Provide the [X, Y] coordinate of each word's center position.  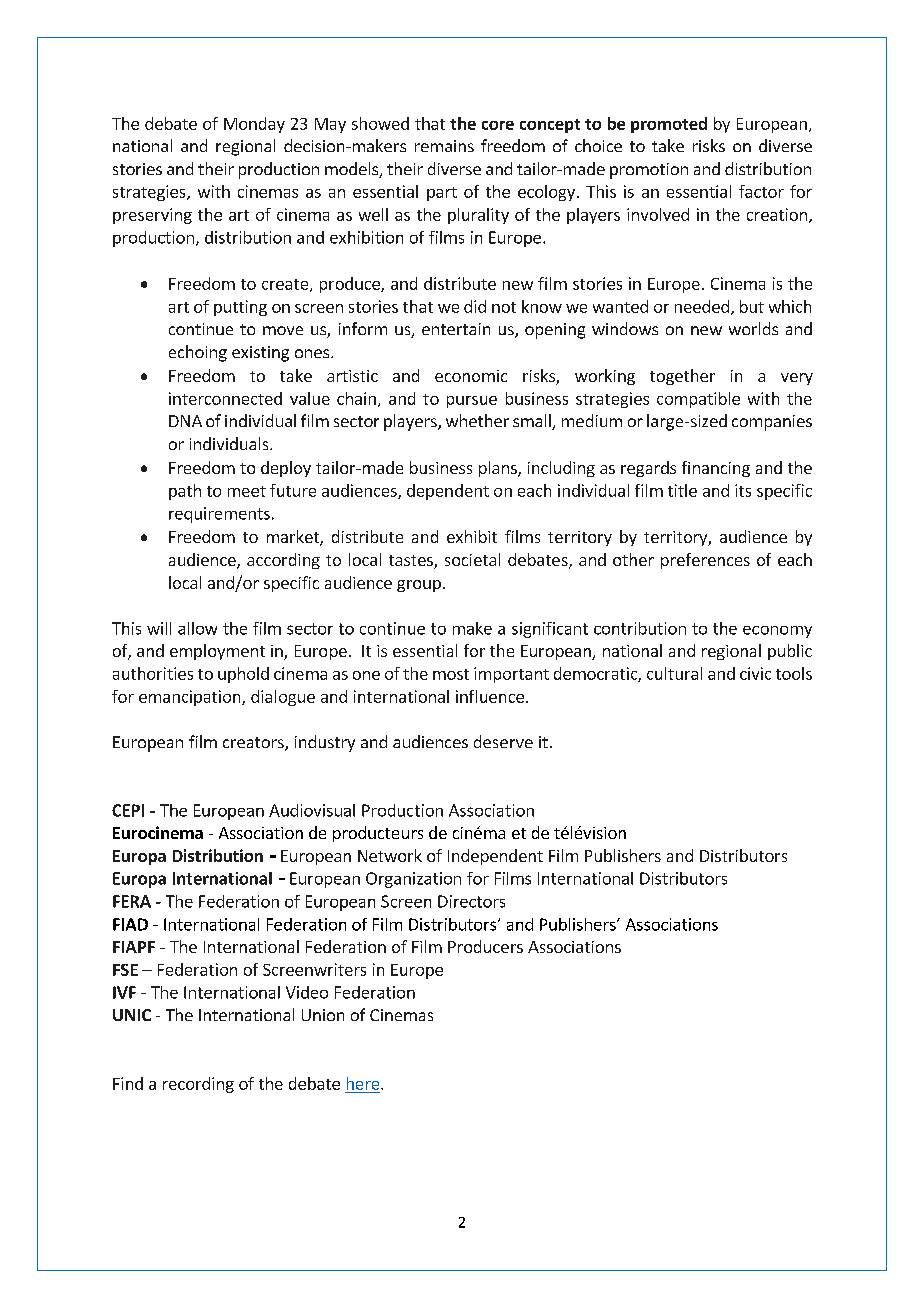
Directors [471, 901]
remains [444, 146]
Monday [254, 125]
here [364, 1083]
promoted [669, 125]
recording [198, 1085]
